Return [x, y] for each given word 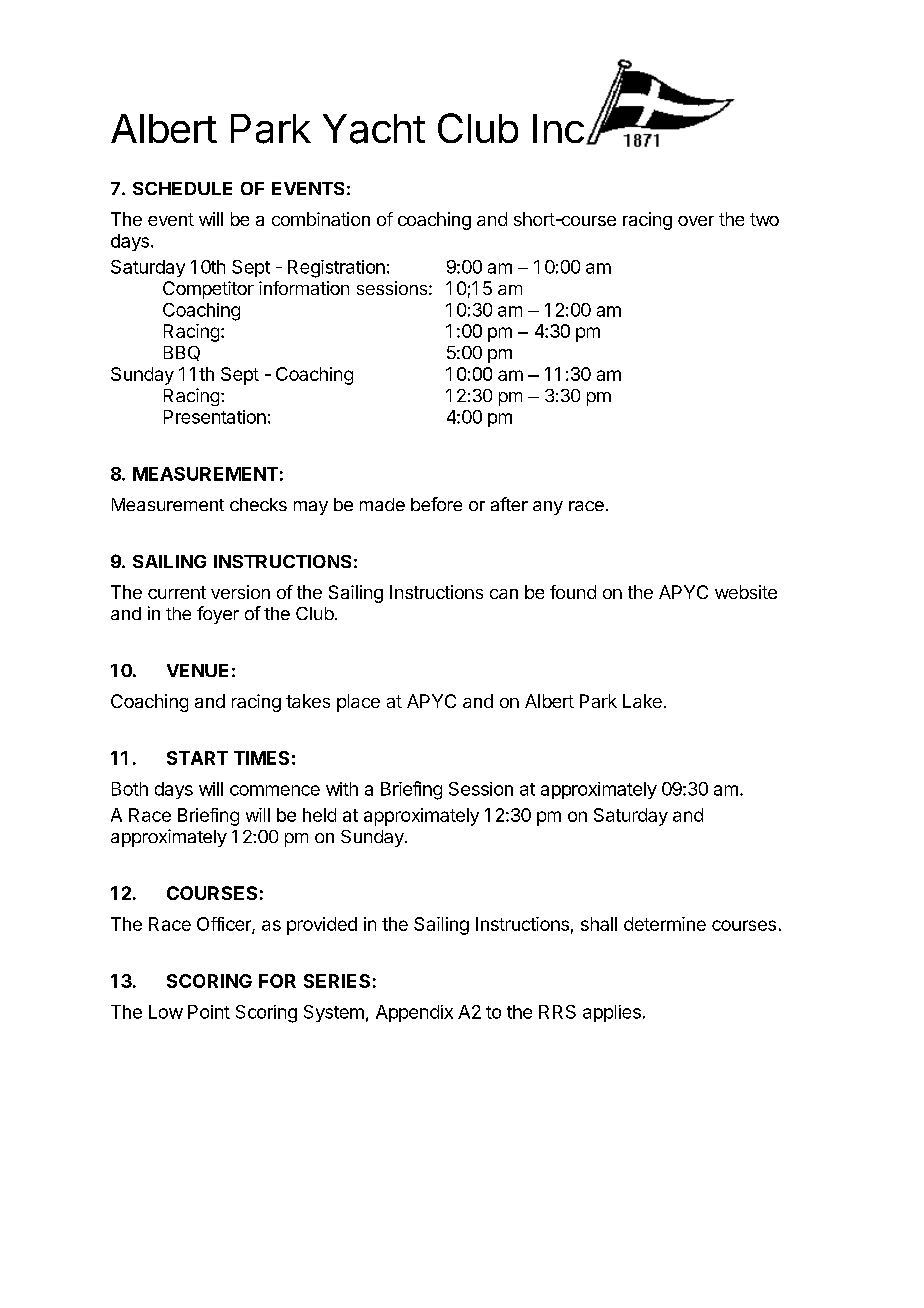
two [764, 219]
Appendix [414, 1013]
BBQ [182, 353]
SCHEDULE [182, 188]
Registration [336, 269]
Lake [642, 701]
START [197, 758]
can [504, 594]
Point [209, 1012]
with [342, 789]
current [177, 592]
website [746, 592]
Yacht [374, 129]
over [696, 221]
